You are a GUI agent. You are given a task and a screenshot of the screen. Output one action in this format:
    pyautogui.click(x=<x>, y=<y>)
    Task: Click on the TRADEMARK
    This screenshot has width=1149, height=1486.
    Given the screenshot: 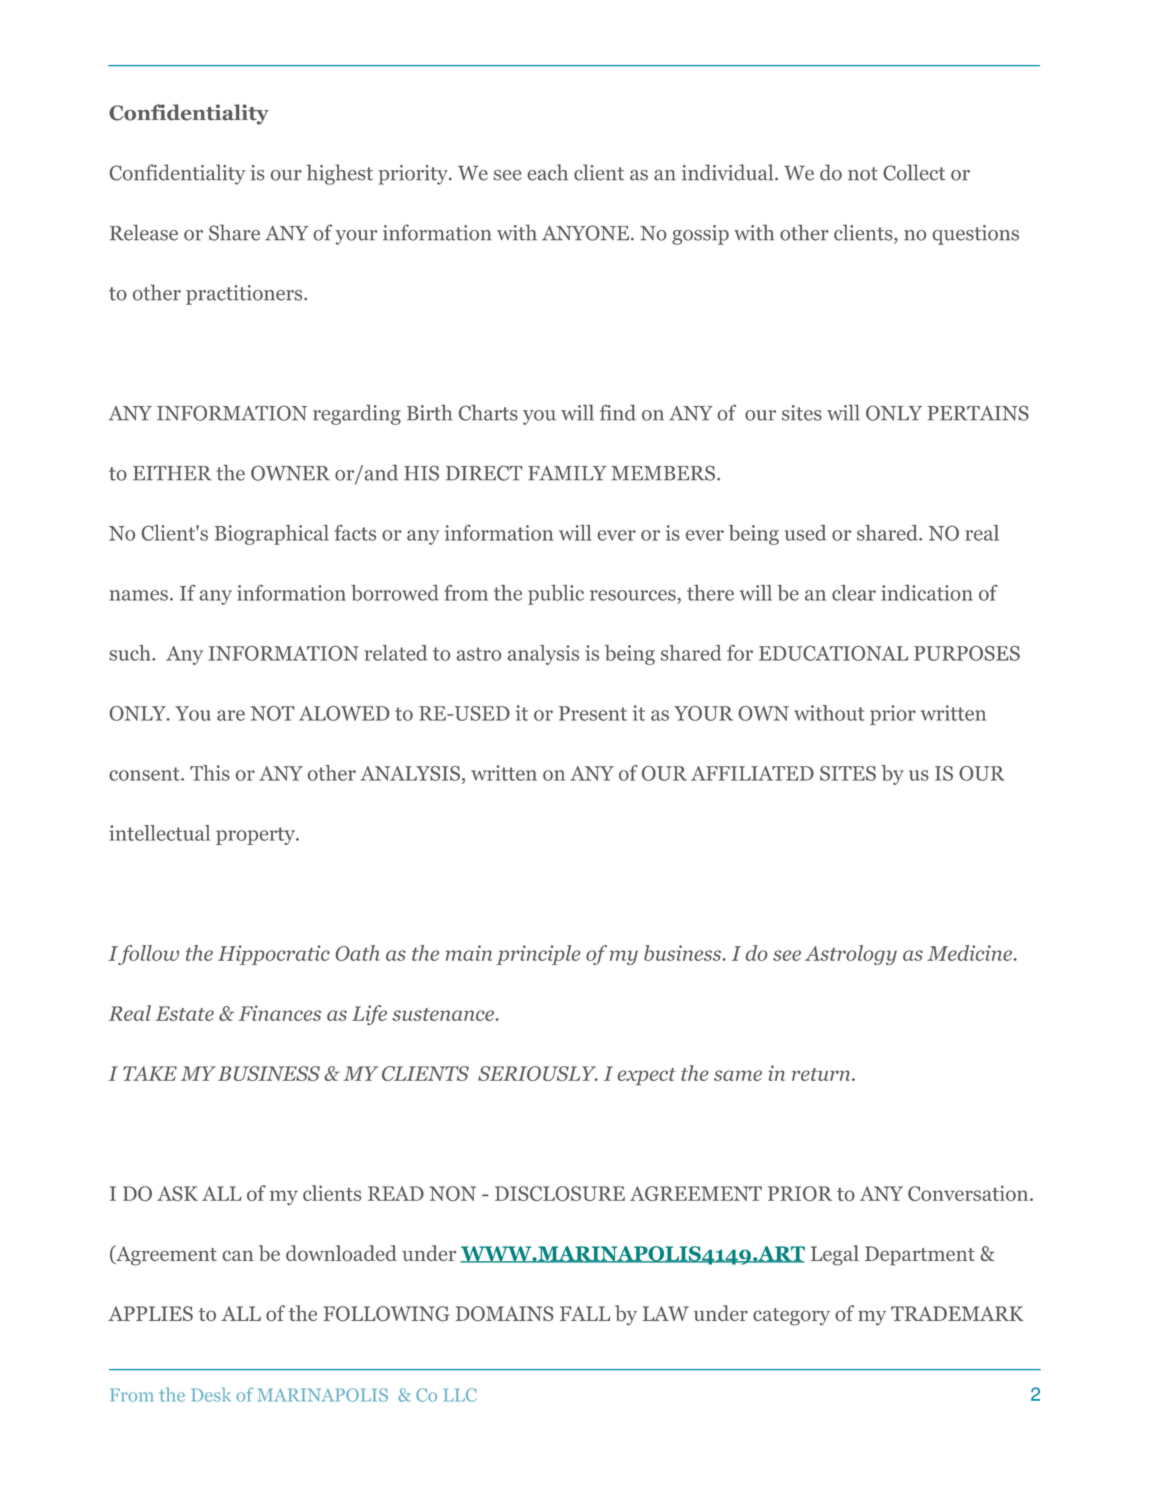 What is the action you would take?
    pyautogui.click(x=957, y=1313)
